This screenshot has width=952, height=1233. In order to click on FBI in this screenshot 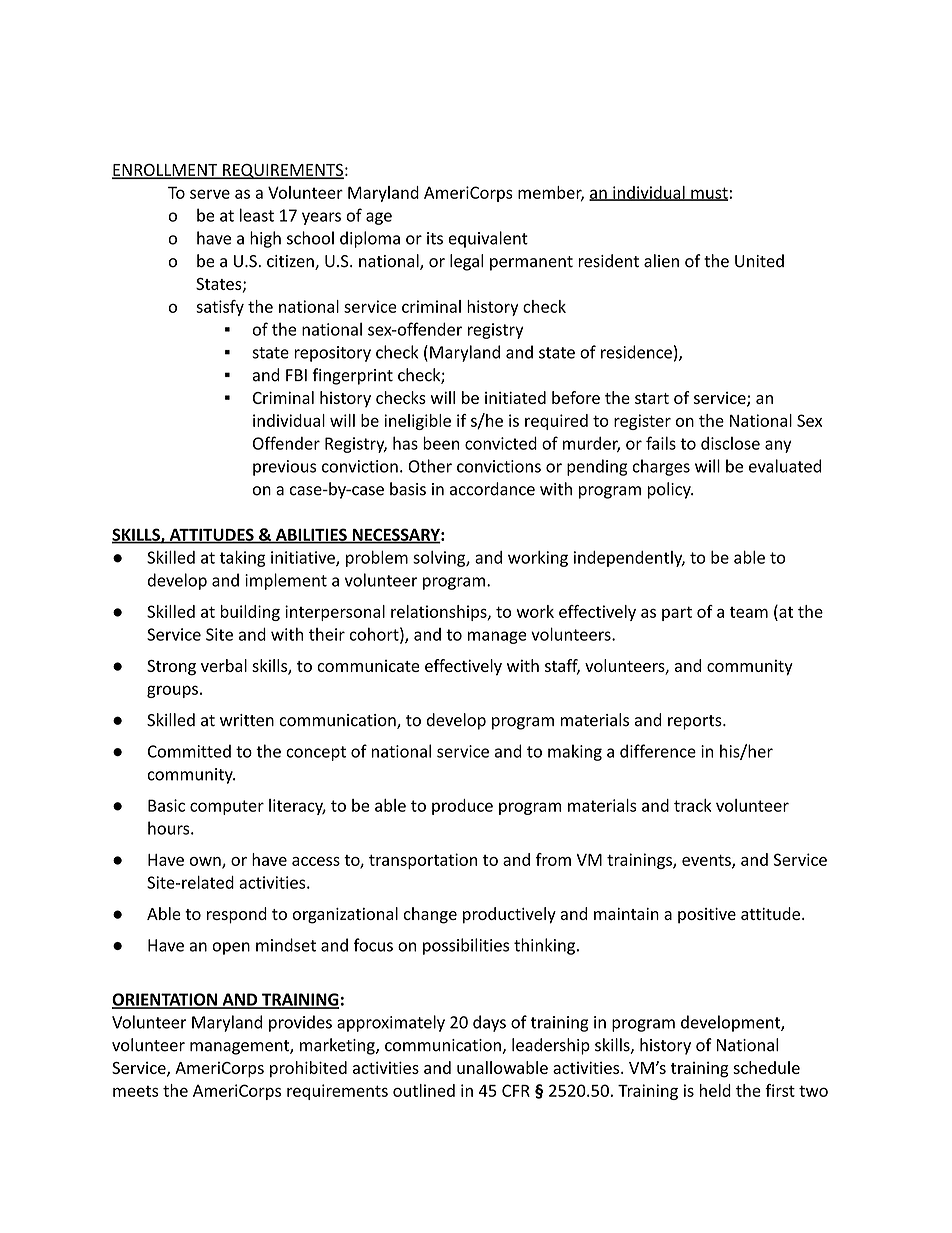, I will do `click(296, 375)`.
